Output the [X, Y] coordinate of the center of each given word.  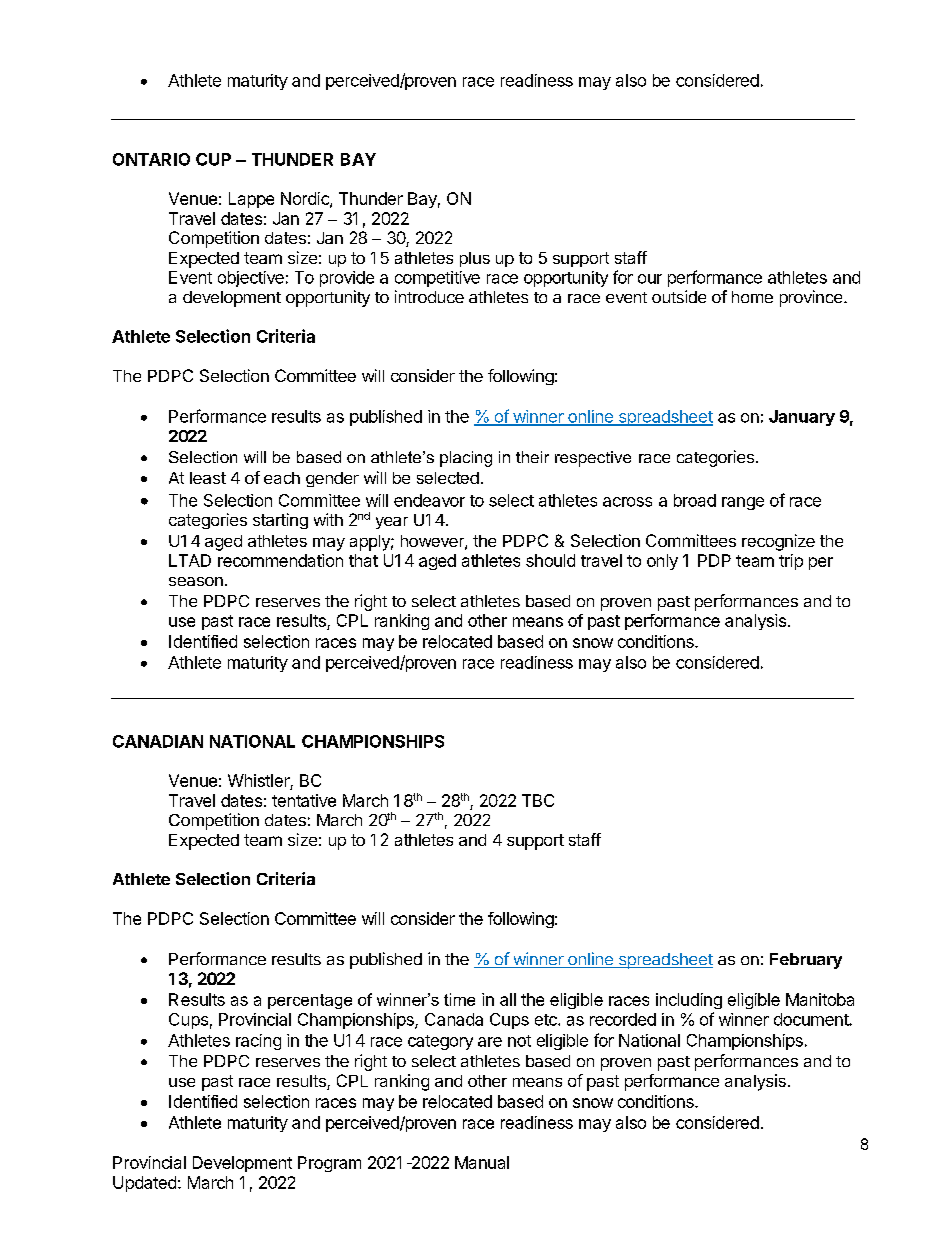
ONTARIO [151, 159]
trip [791, 562]
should [550, 560]
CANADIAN [158, 741]
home [752, 297]
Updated [144, 1184]
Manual [482, 1162]
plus [475, 259]
